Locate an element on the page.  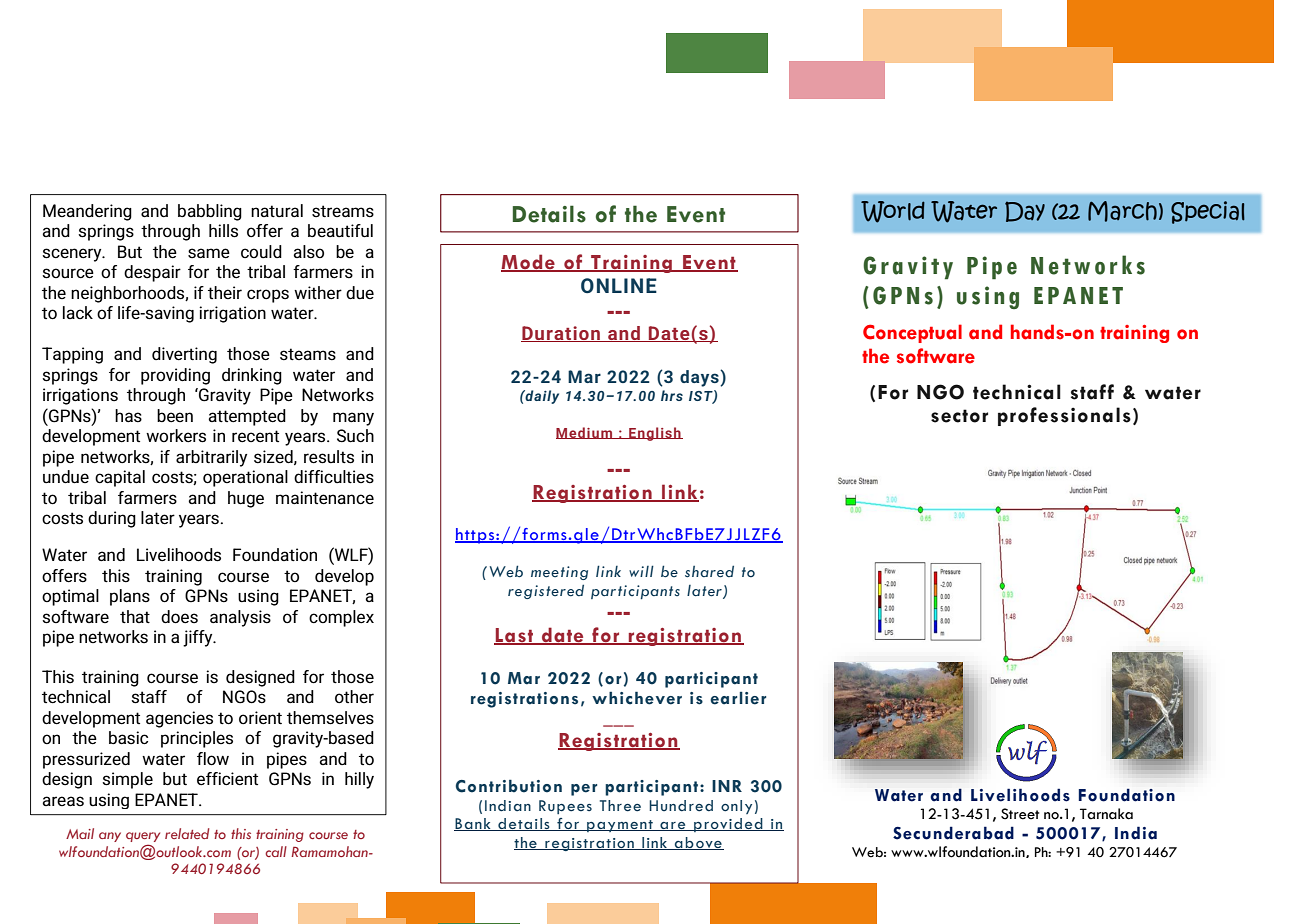
will is located at coordinates (641, 571).
